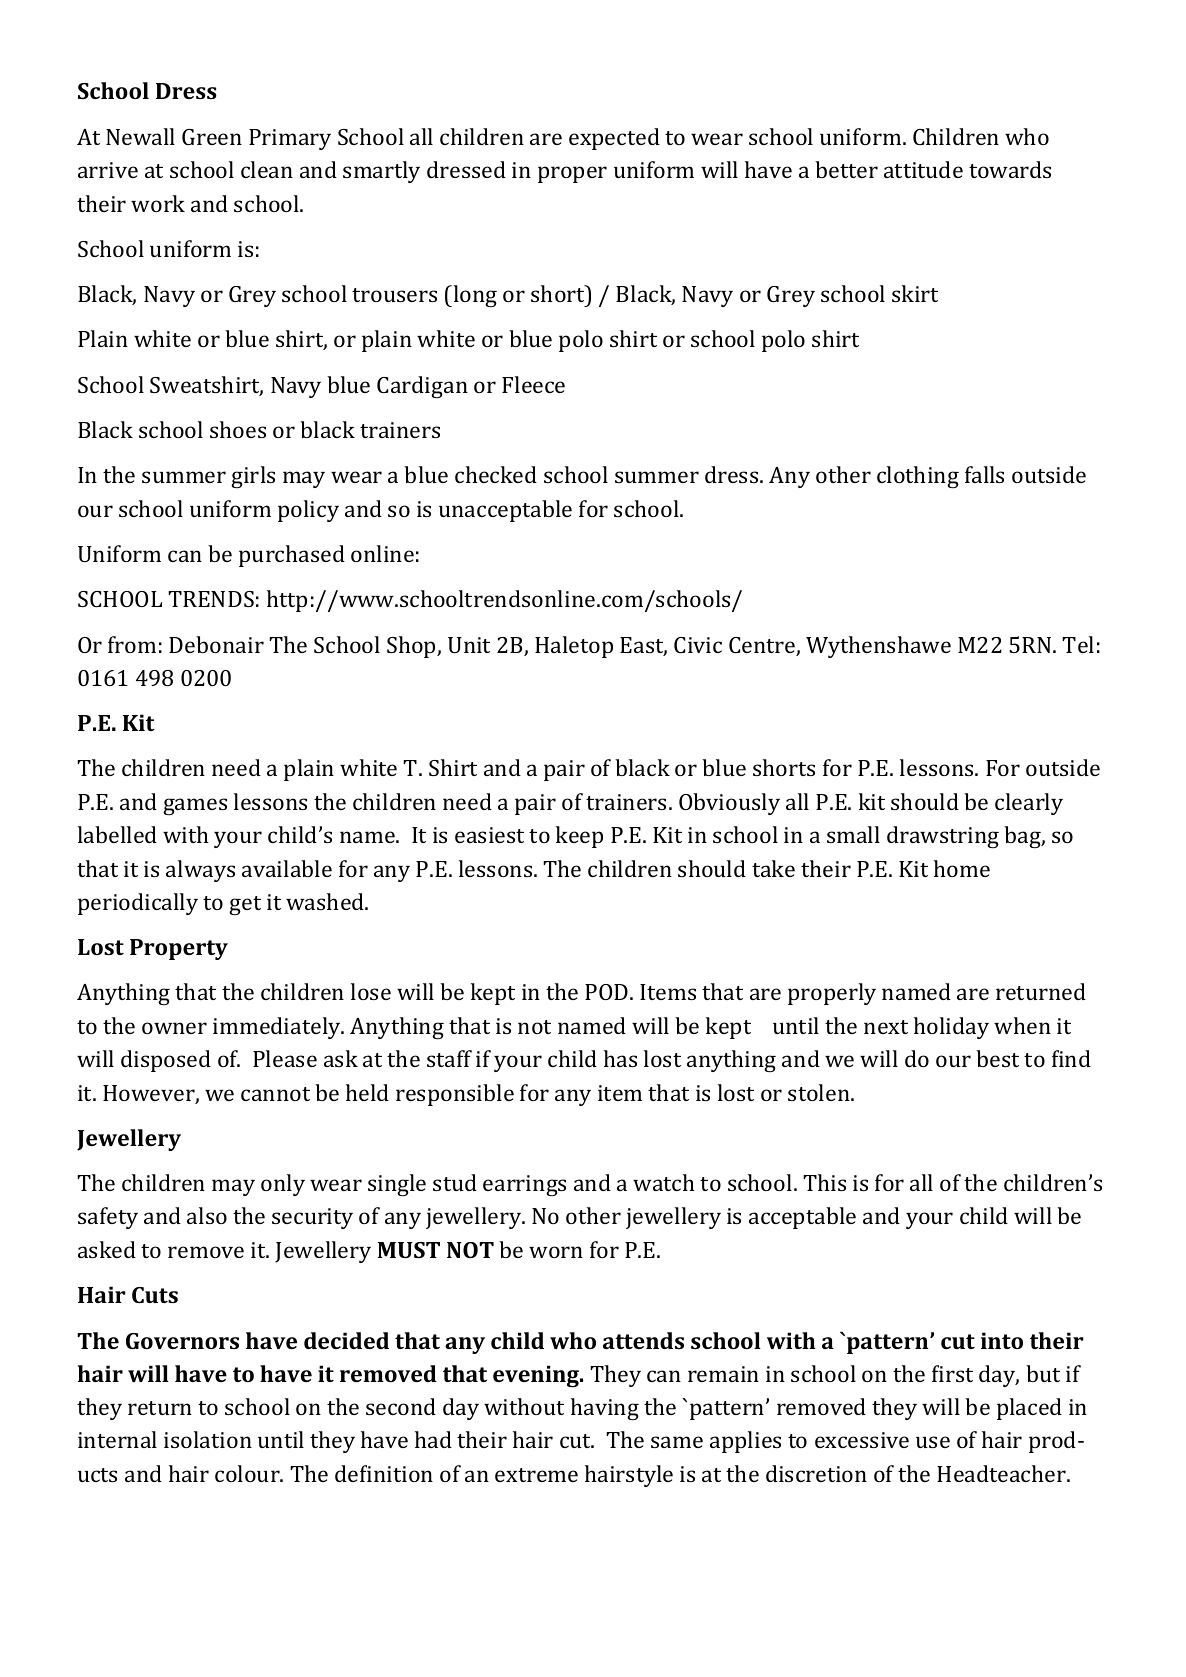 The height and width of the image is (1677, 1186). I want to click on placed, so click(1029, 1409).
